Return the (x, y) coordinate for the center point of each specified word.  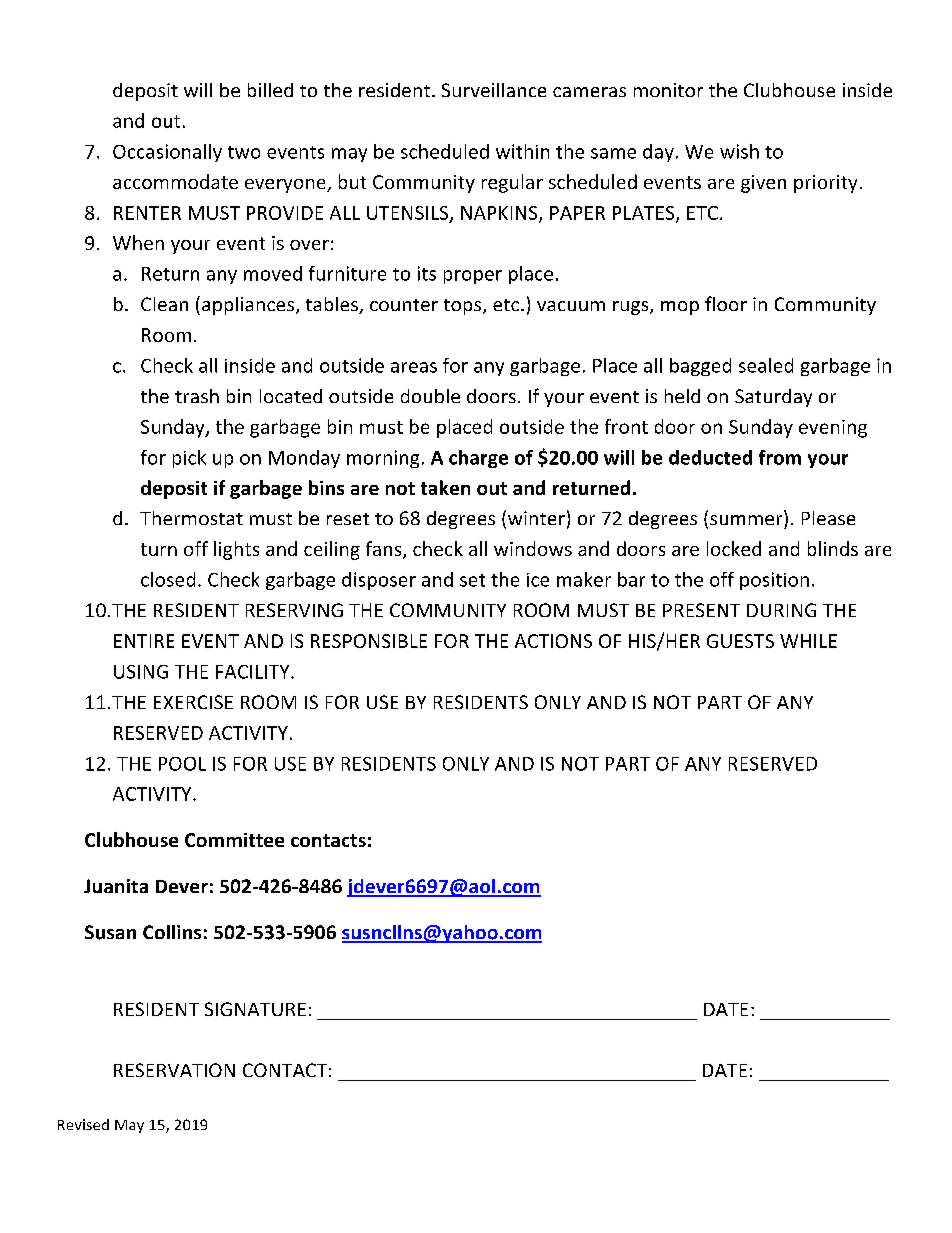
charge (478, 459)
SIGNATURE (255, 1009)
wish (739, 151)
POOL (182, 764)
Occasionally (167, 153)
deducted (710, 457)
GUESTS (740, 641)
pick (189, 459)
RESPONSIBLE (369, 641)
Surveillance (494, 90)
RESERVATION (174, 1070)
